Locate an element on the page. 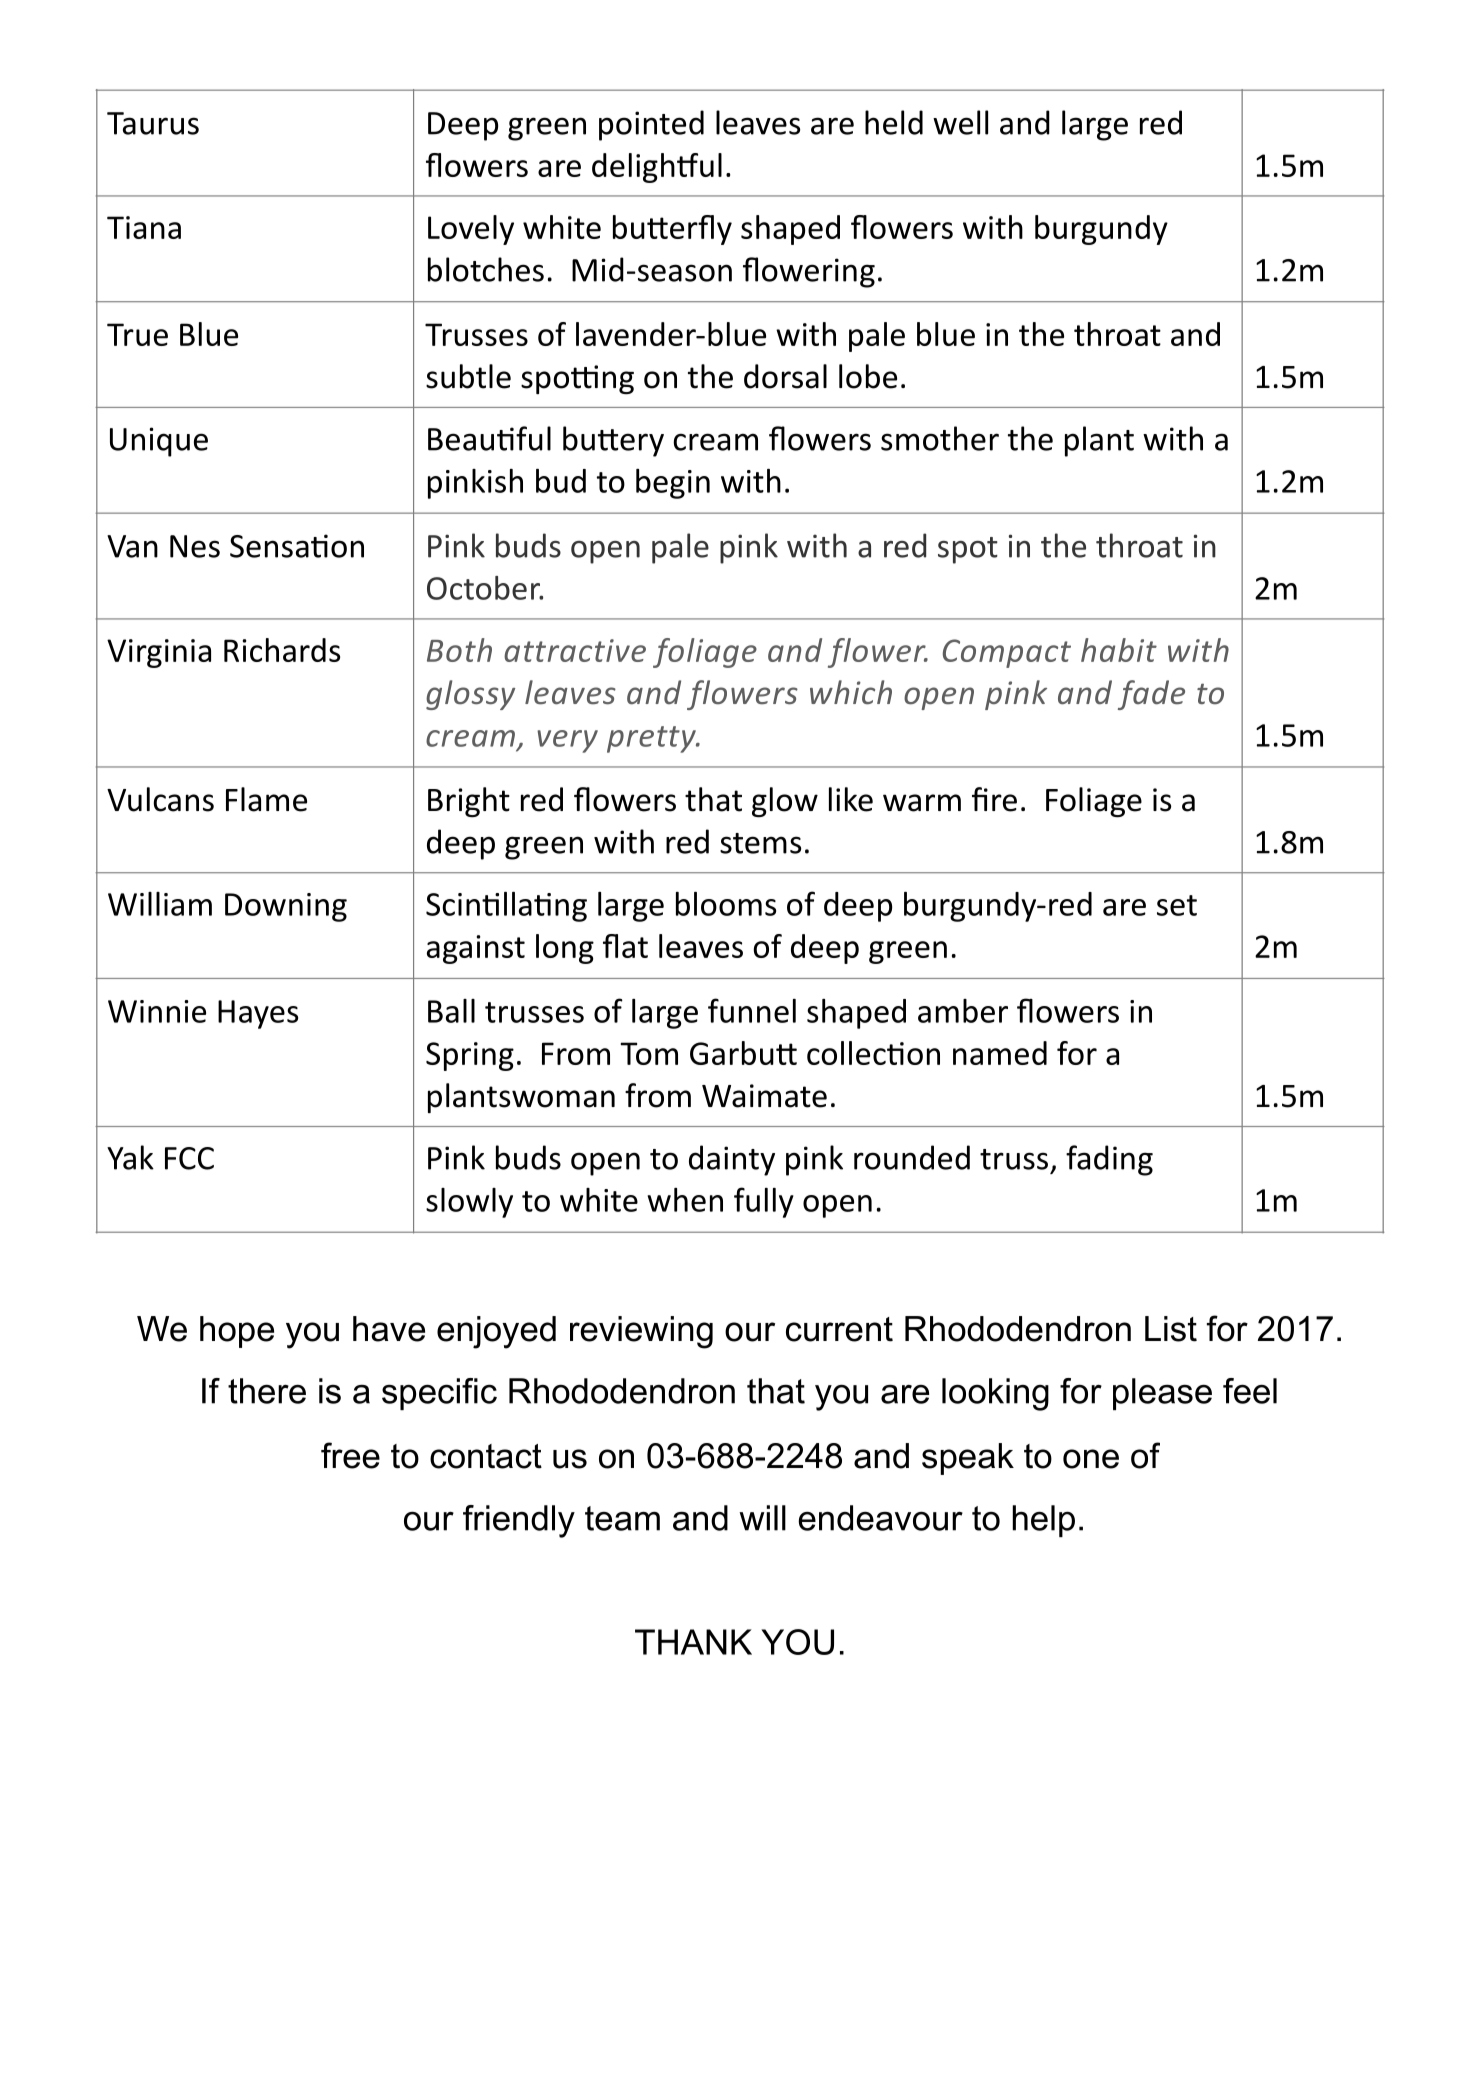 The width and height of the document is (1480, 2095). free is located at coordinates (350, 1455).
